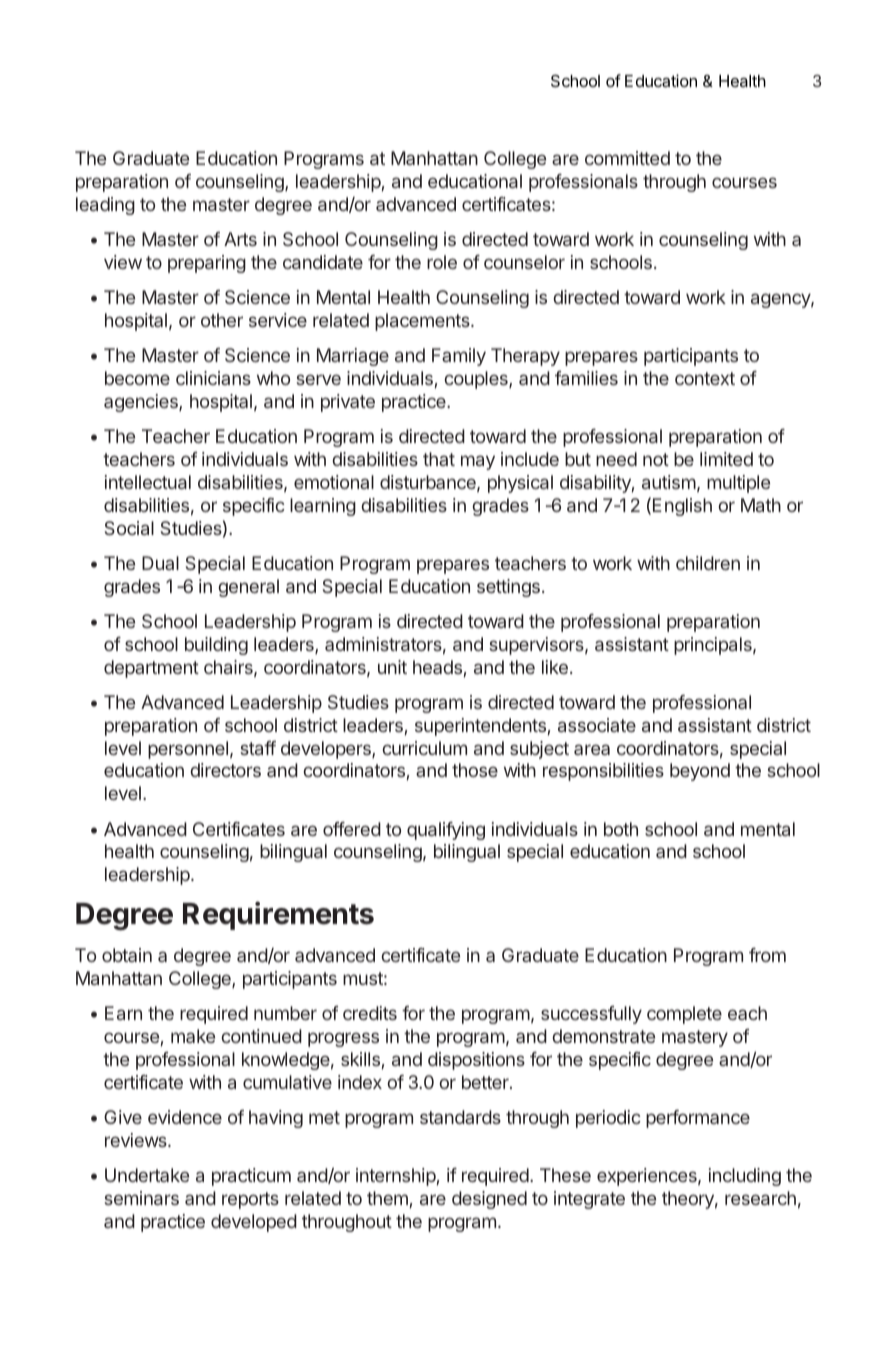 This screenshot has height=1345, width=896. I want to click on that, so click(439, 459).
